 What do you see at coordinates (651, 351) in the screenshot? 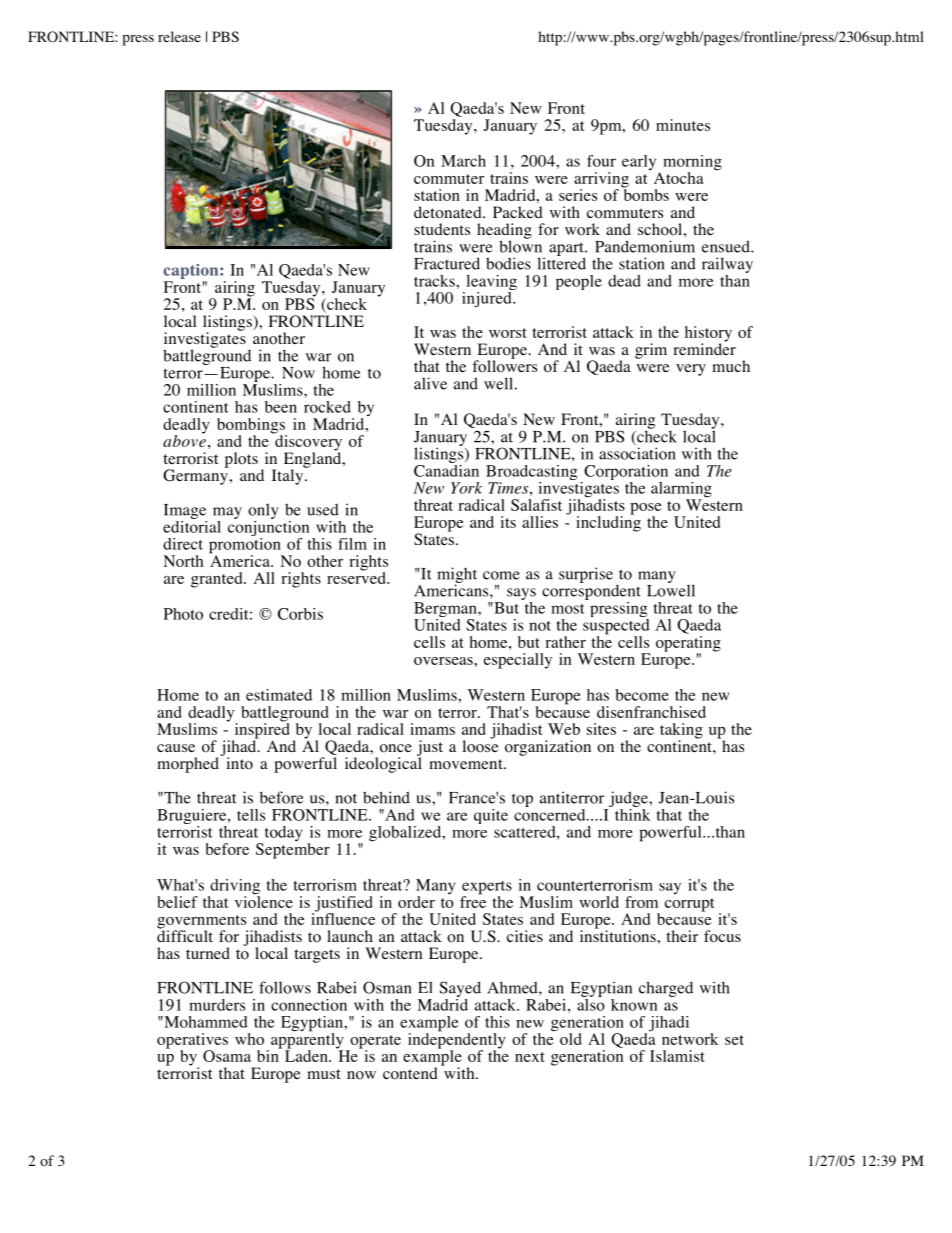
I see `grim` at bounding box center [651, 351].
